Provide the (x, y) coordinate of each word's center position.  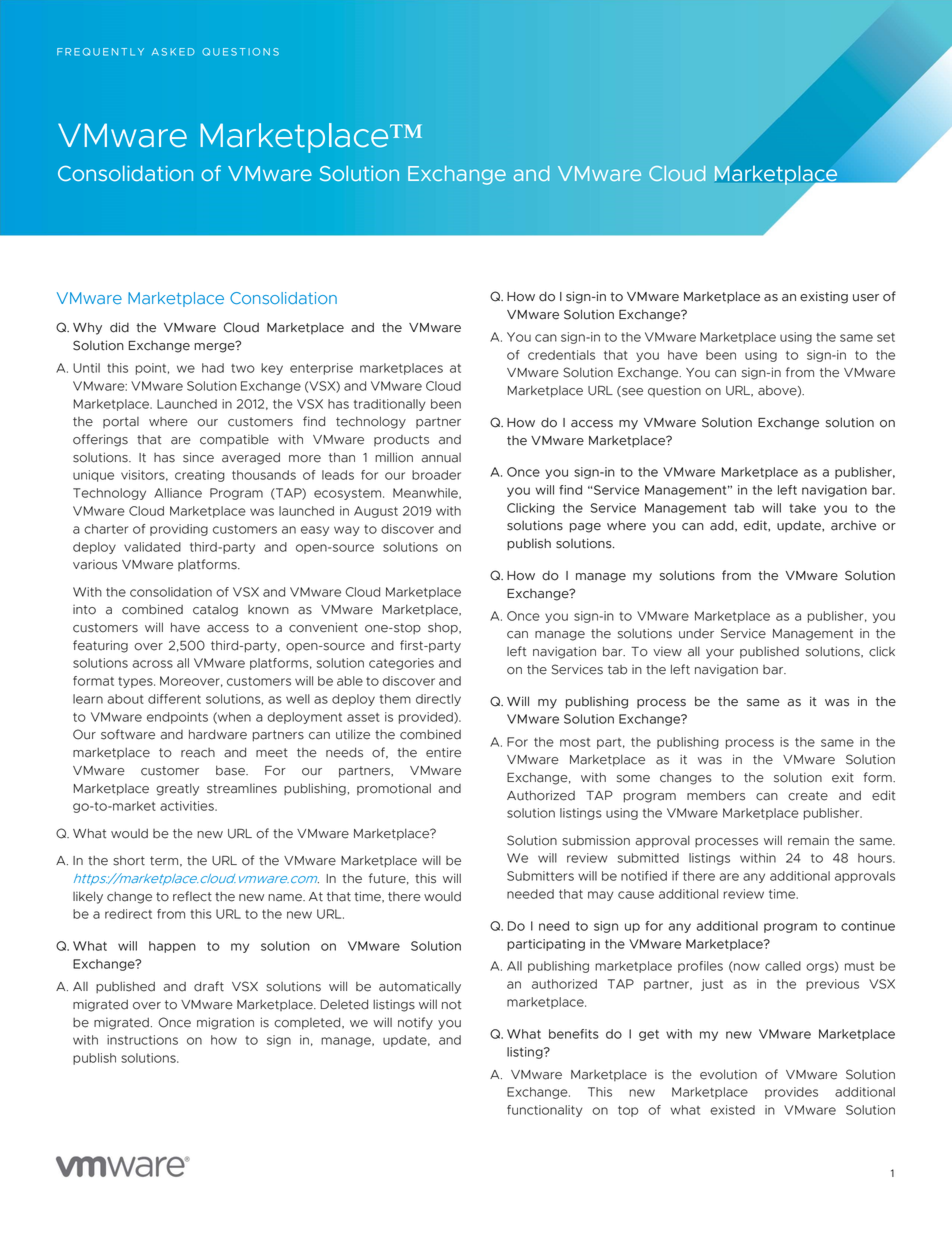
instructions (142, 1040)
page (585, 528)
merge (215, 347)
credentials (561, 355)
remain (808, 840)
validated (152, 547)
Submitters (540, 876)
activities (188, 806)
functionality (545, 1111)
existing (824, 297)
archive (853, 525)
